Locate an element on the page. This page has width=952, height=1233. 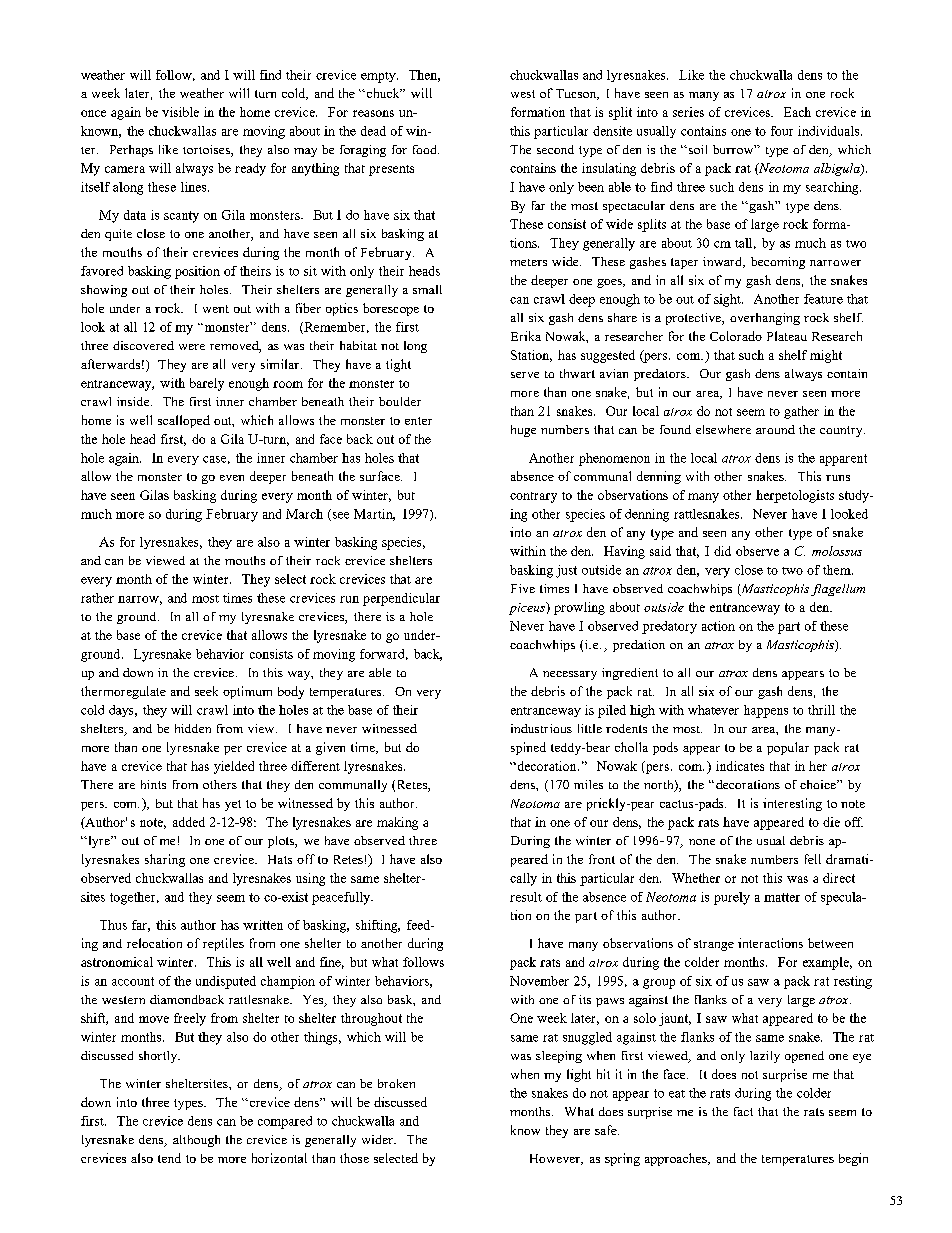
visible is located at coordinates (180, 112).
